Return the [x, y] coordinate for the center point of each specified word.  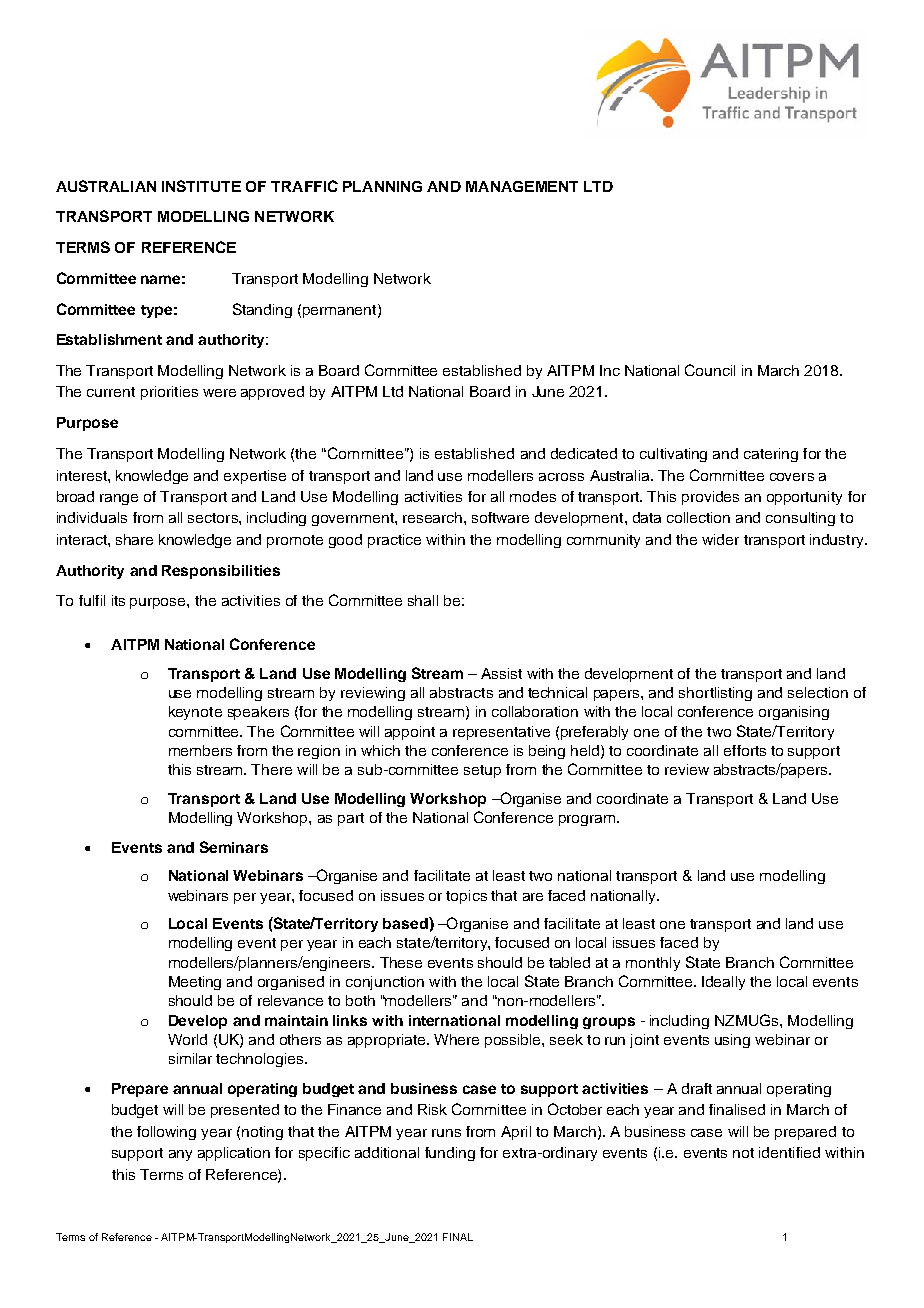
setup [482, 771]
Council [710, 370]
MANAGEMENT [522, 186]
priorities [169, 393]
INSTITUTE [201, 186]
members [200, 750]
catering [771, 455]
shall [423, 600]
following [166, 1133]
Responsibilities [221, 572]
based [406, 923]
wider [720, 539]
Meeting [195, 983]
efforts [745, 750]
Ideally [723, 983]
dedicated [584, 453]
